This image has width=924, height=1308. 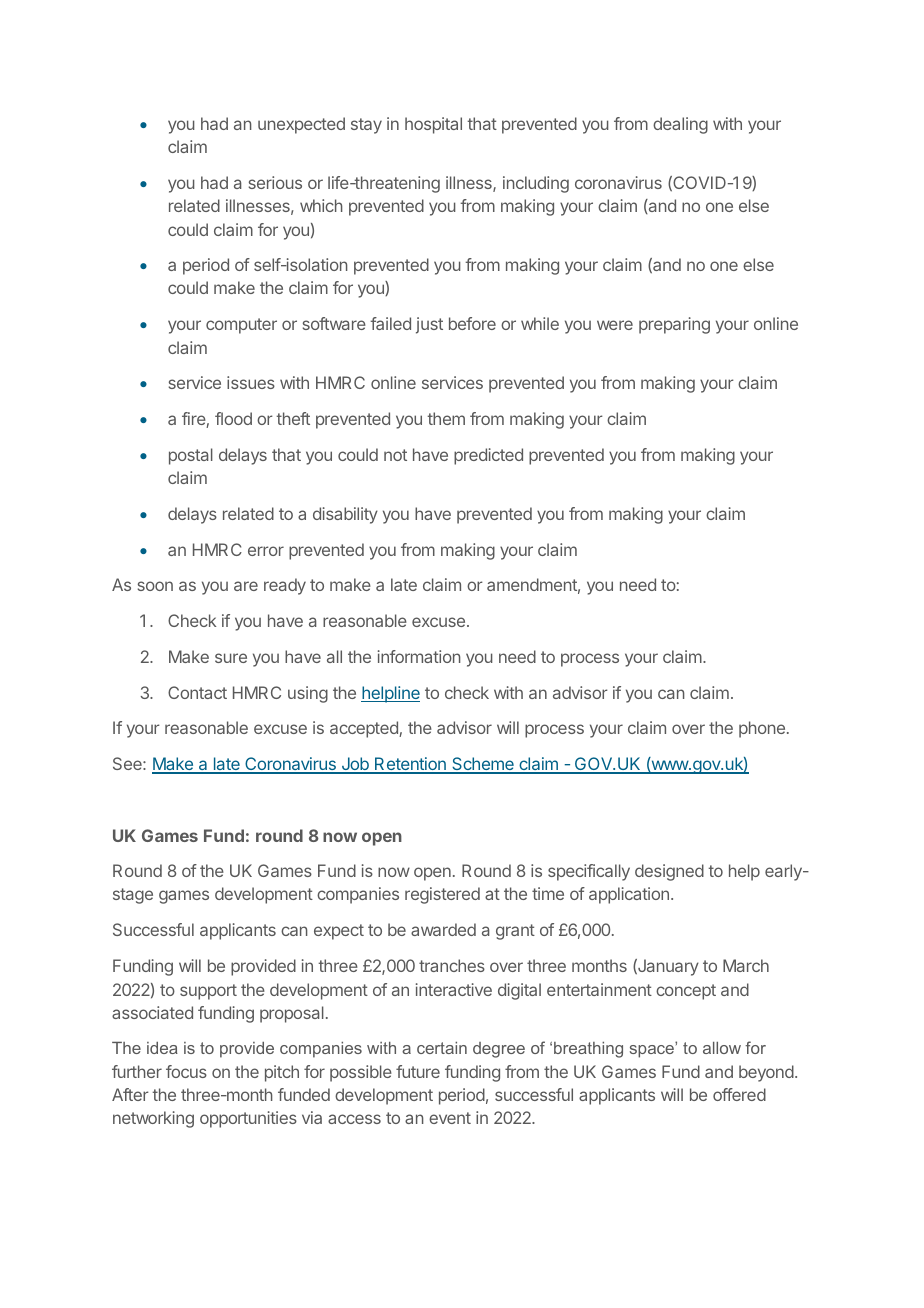 What do you see at coordinates (433, 125) in the image?
I see `hospital` at bounding box center [433, 125].
